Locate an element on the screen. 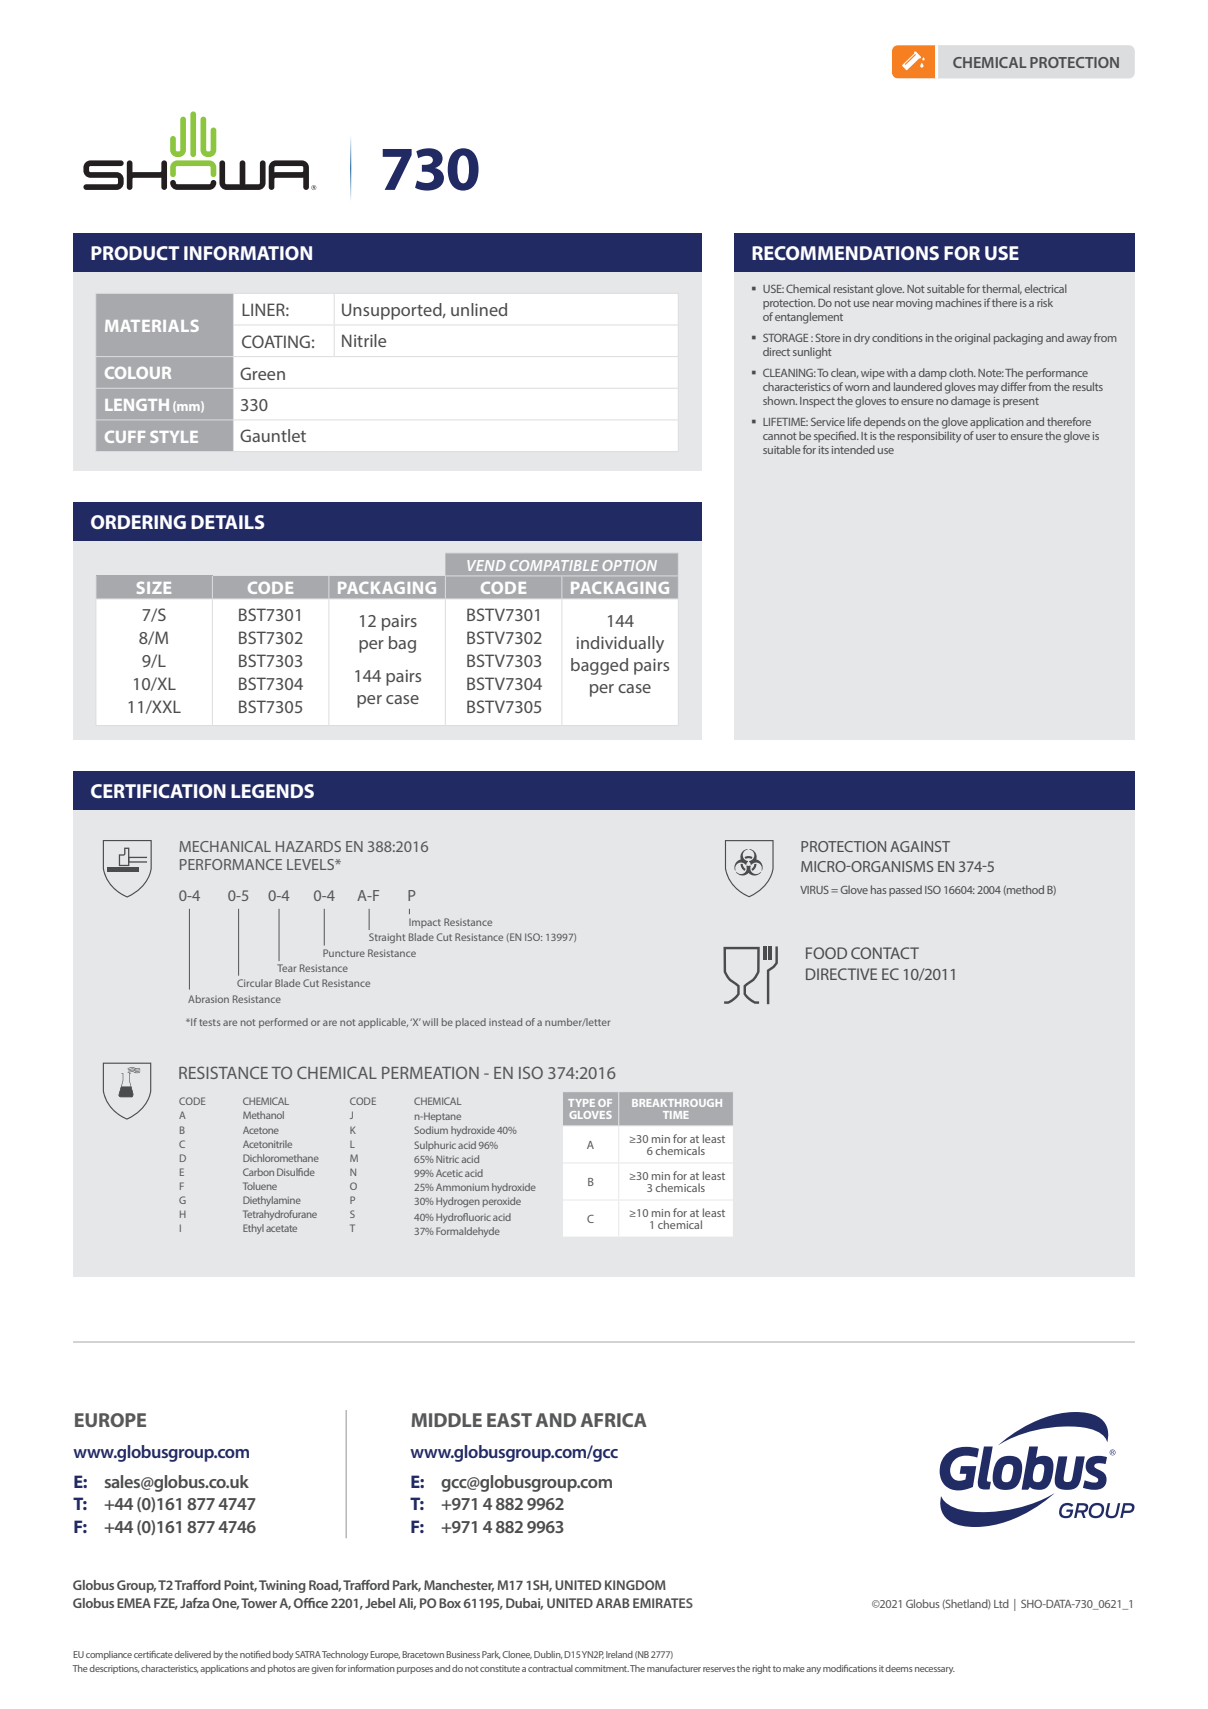 The height and width of the screenshot is (1709, 1208). BREAKTHROUGH is located at coordinates (677, 1103).
